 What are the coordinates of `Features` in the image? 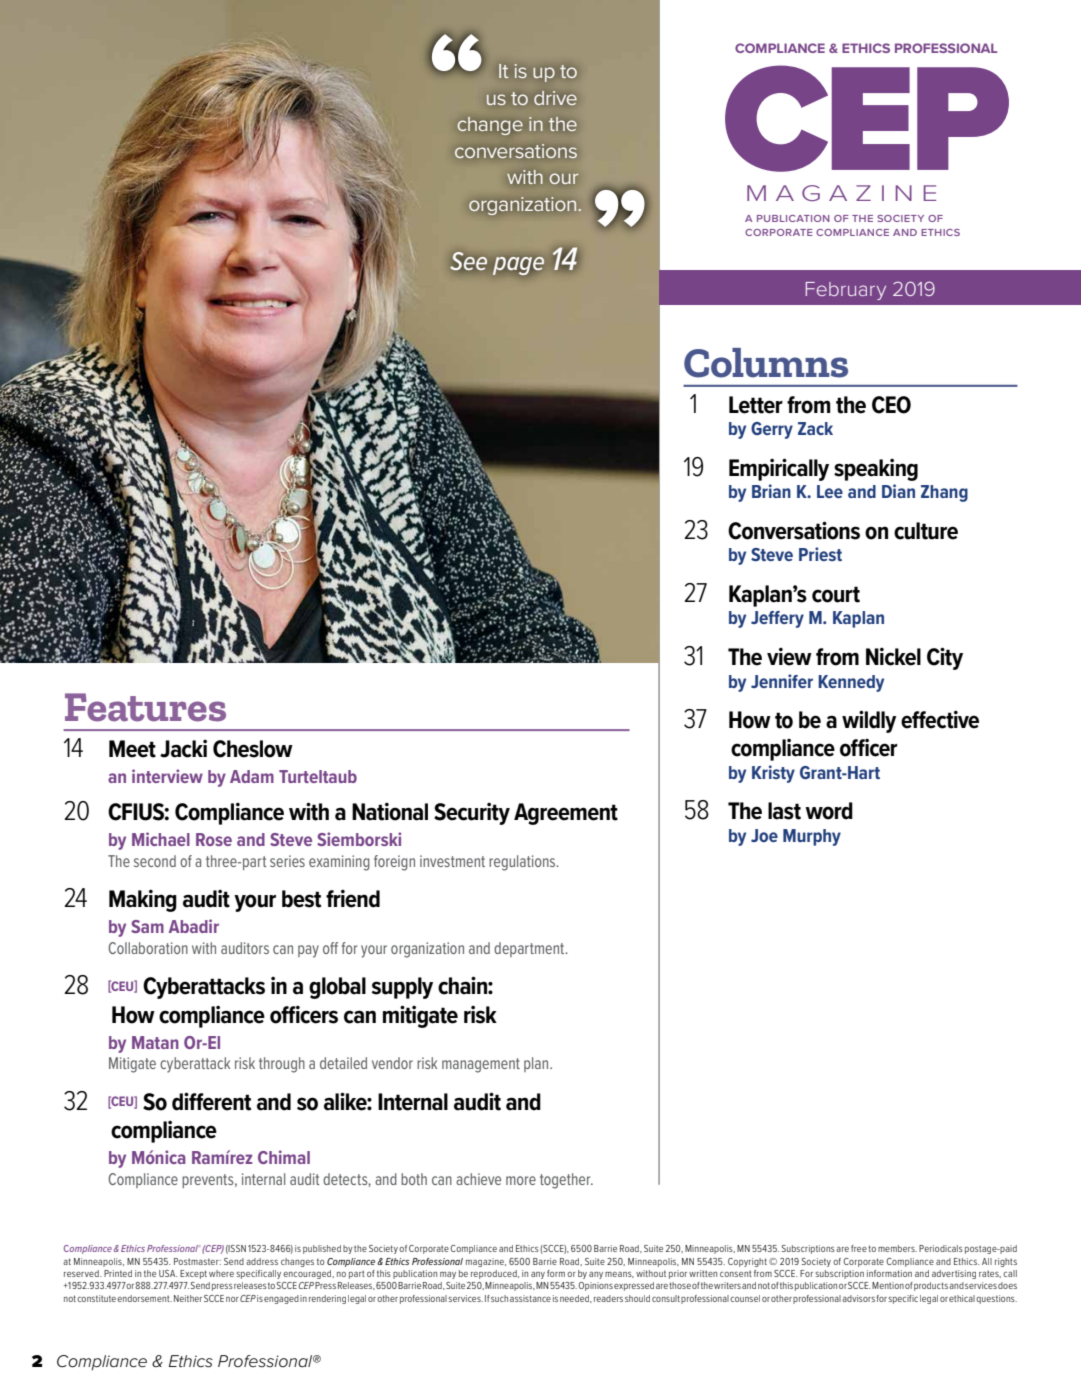 It's located at (145, 707).
